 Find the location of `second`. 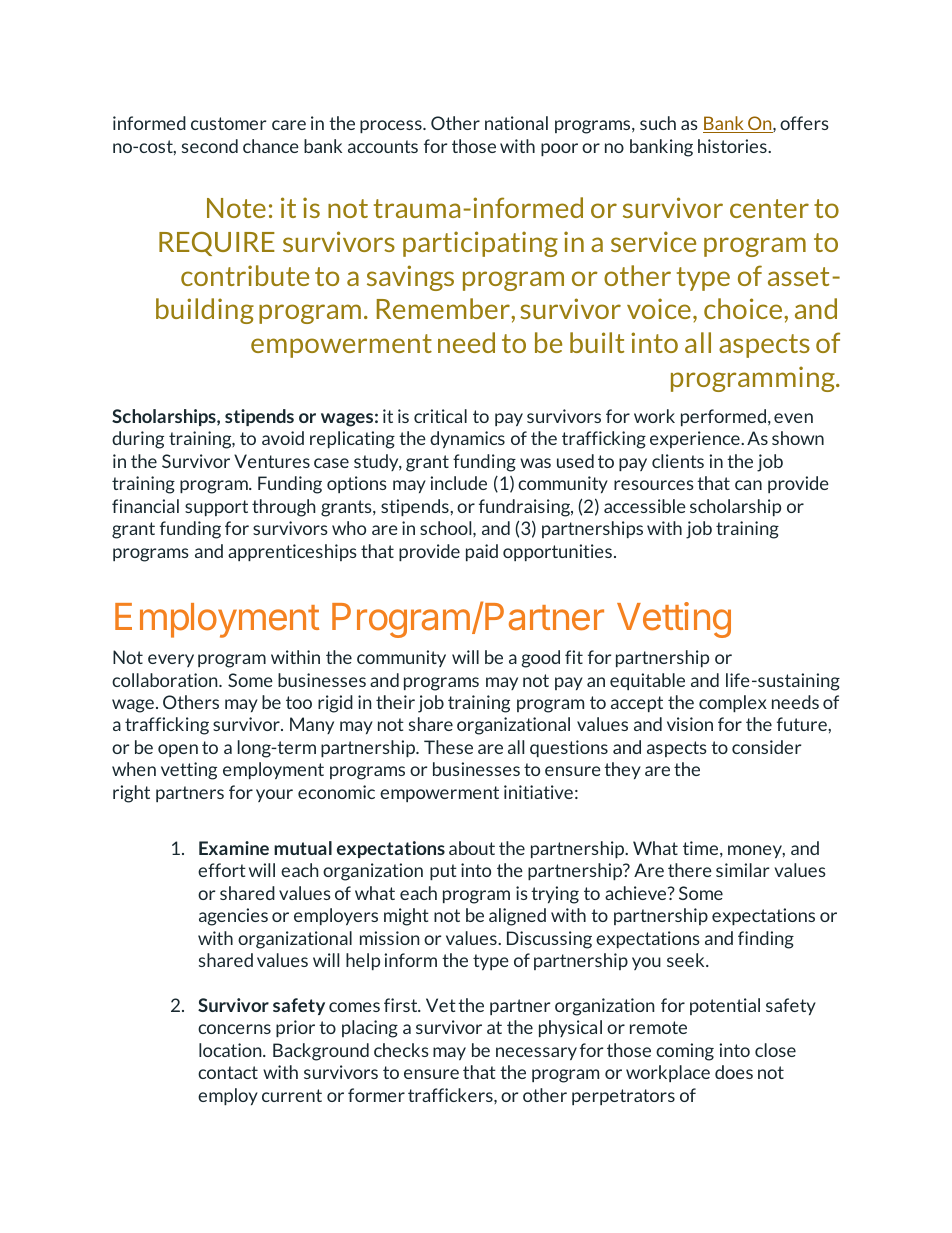

second is located at coordinates (210, 146).
